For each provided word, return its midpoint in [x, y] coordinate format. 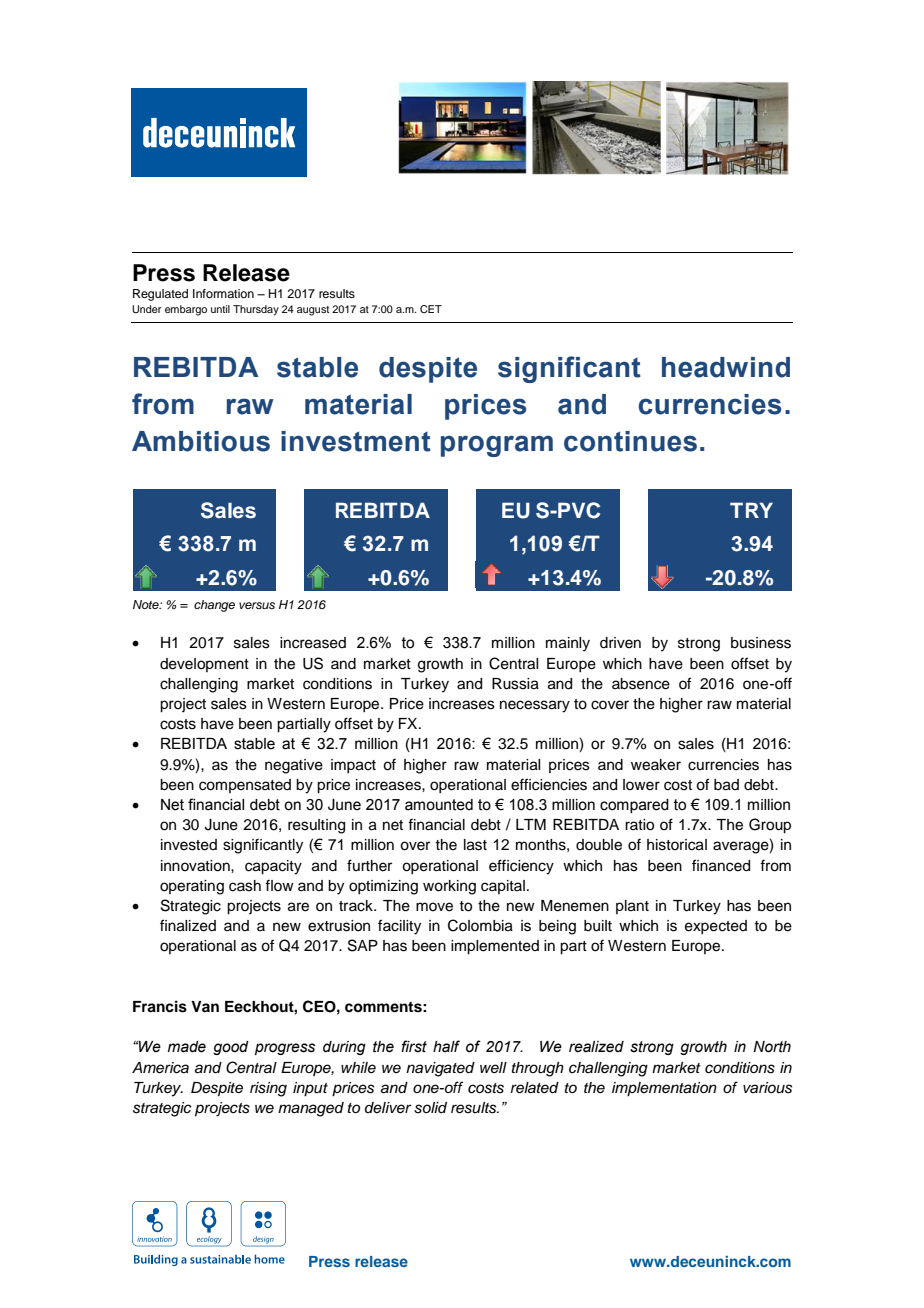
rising [268, 1089]
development [204, 665]
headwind [726, 367]
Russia [515, 684]
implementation [664, 1089]
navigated [440, 1069]
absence [641, 684]
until [220, 309]
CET [431, 309]
